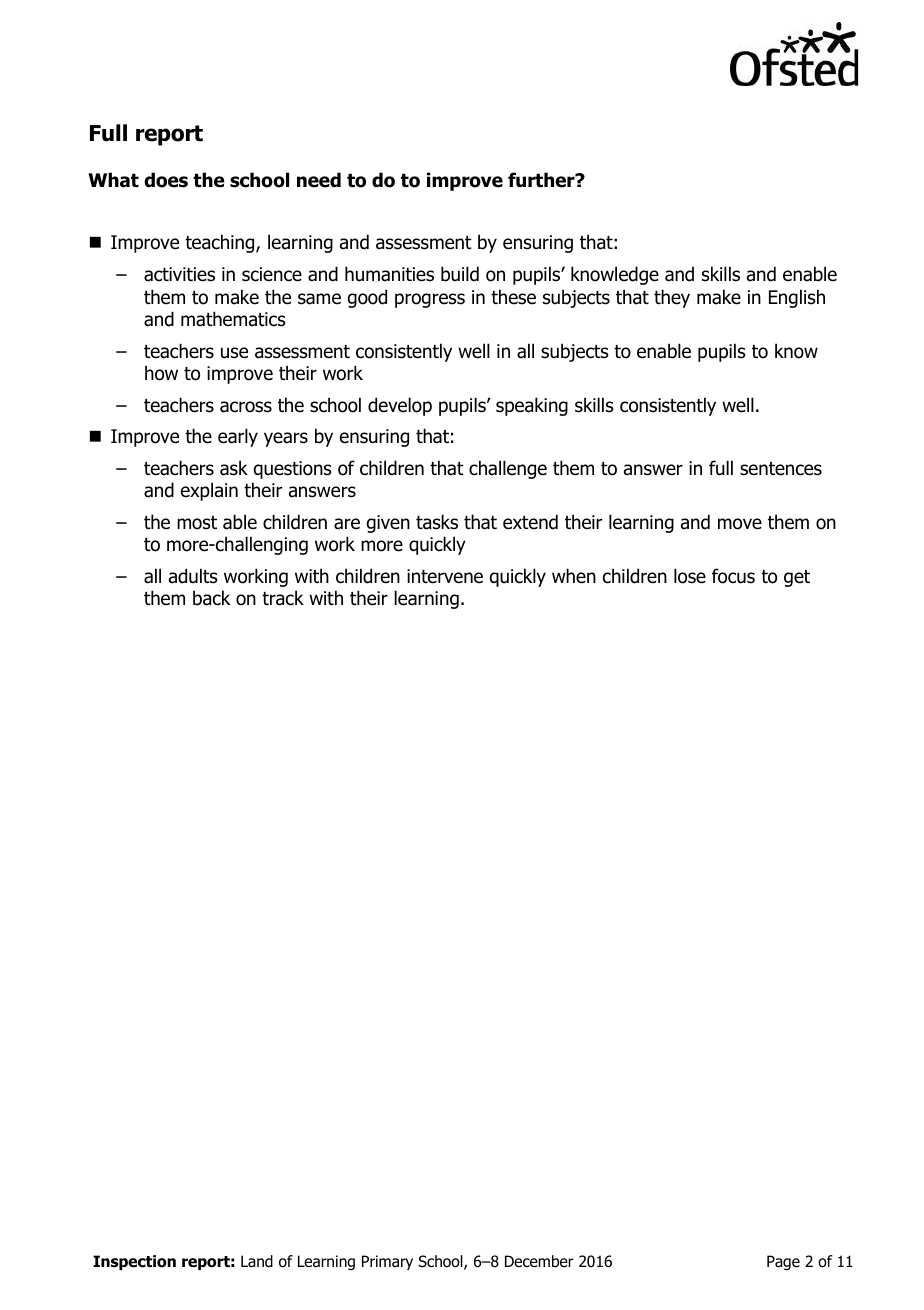  What do you see at coordinates (672, 298) in the image?
I see `they` at bounding box center [672, 298].
